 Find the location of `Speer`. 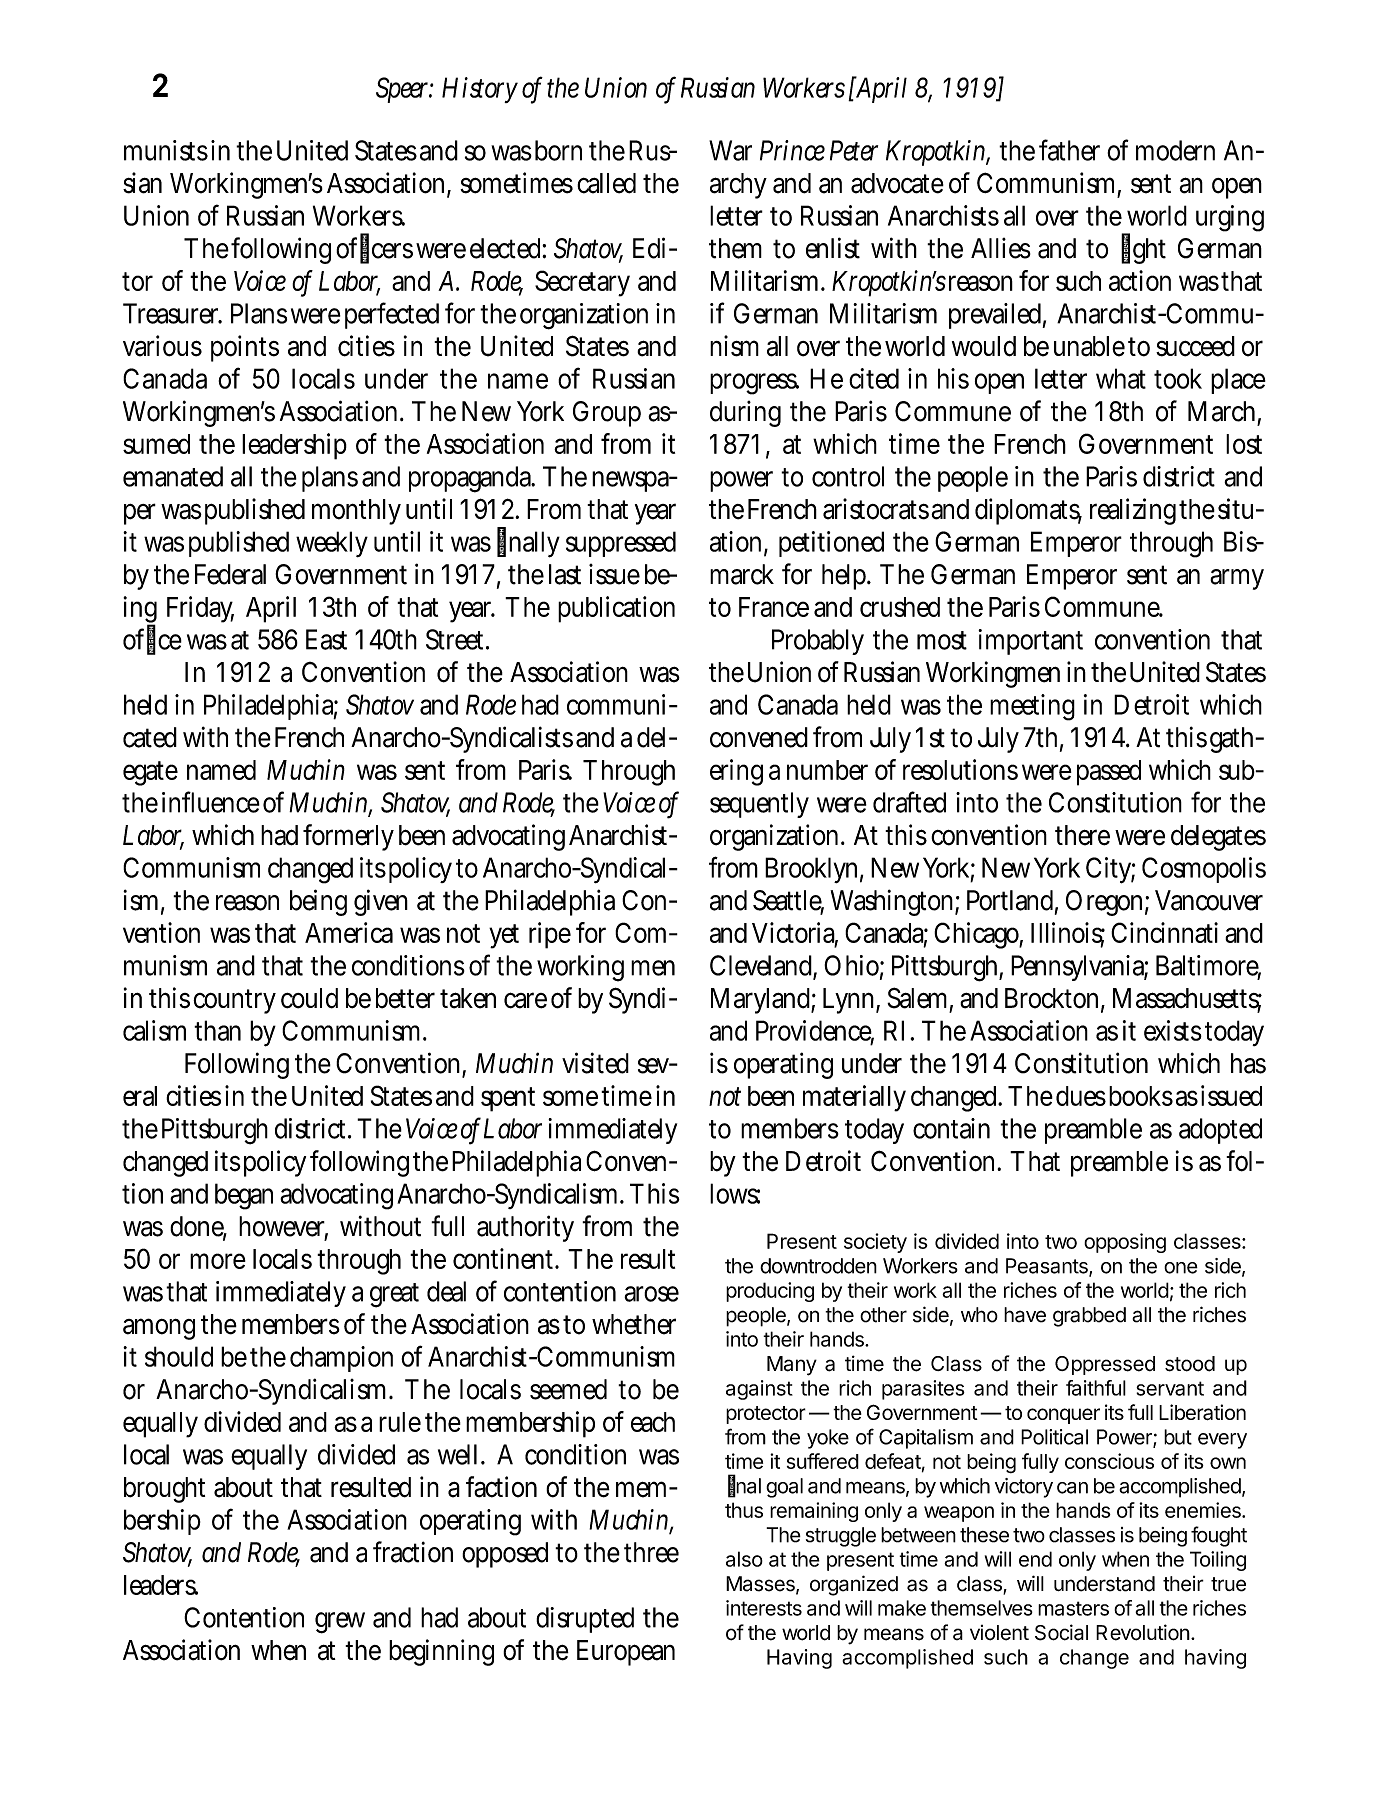

Speer is located at coordinates (404, 90).
